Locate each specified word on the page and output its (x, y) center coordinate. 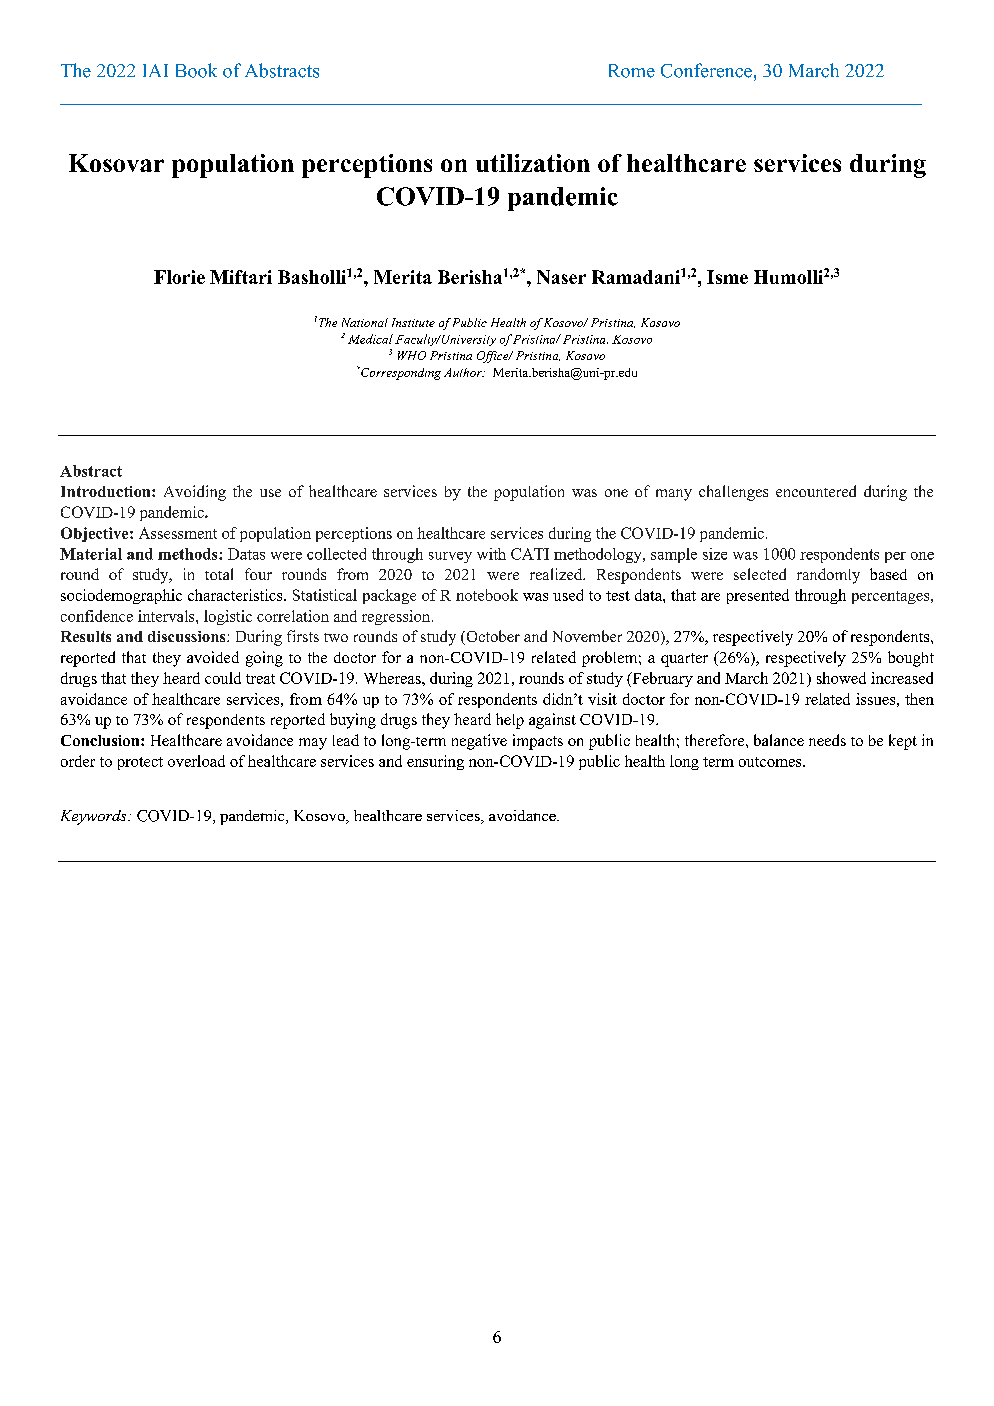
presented (758, 596)
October (492, 637)
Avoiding (195, 493)
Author (464, 372)
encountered (816, 491)
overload (196, 761)
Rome (632, 71)
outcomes (771, 762)
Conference (706, 70)
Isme (727, 277)
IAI (155, 70)
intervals (167, 616)
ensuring (435, 762)
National (365, 322)
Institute (413, 322)
